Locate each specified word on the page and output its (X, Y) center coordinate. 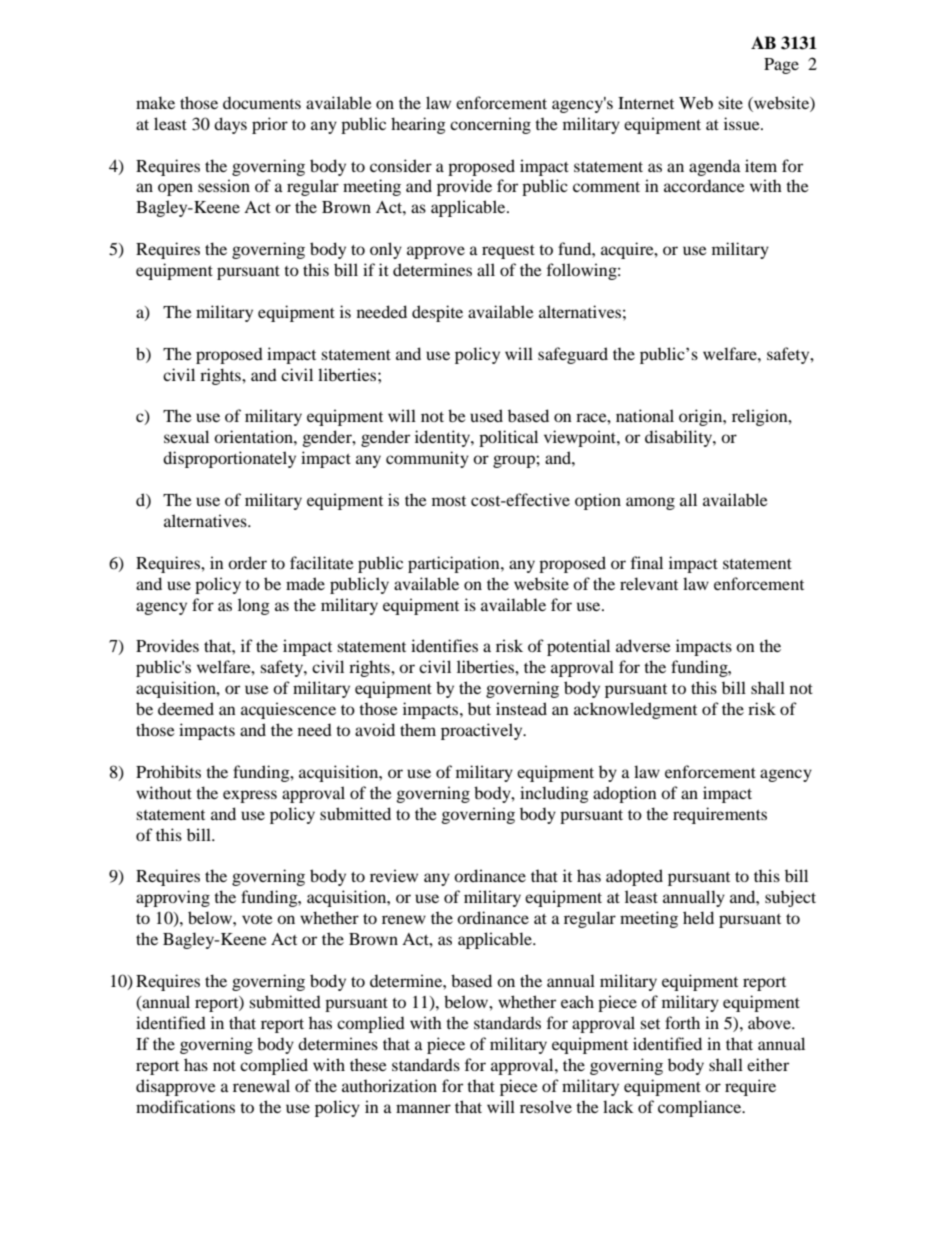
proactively (483, 731)
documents (262, 102)
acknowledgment (635, 710)
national (645, 415)
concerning (490, 125)
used (486, 415)
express (250, 796)
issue (743, 123)
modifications (185, 1106)
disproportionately (229, 459)
